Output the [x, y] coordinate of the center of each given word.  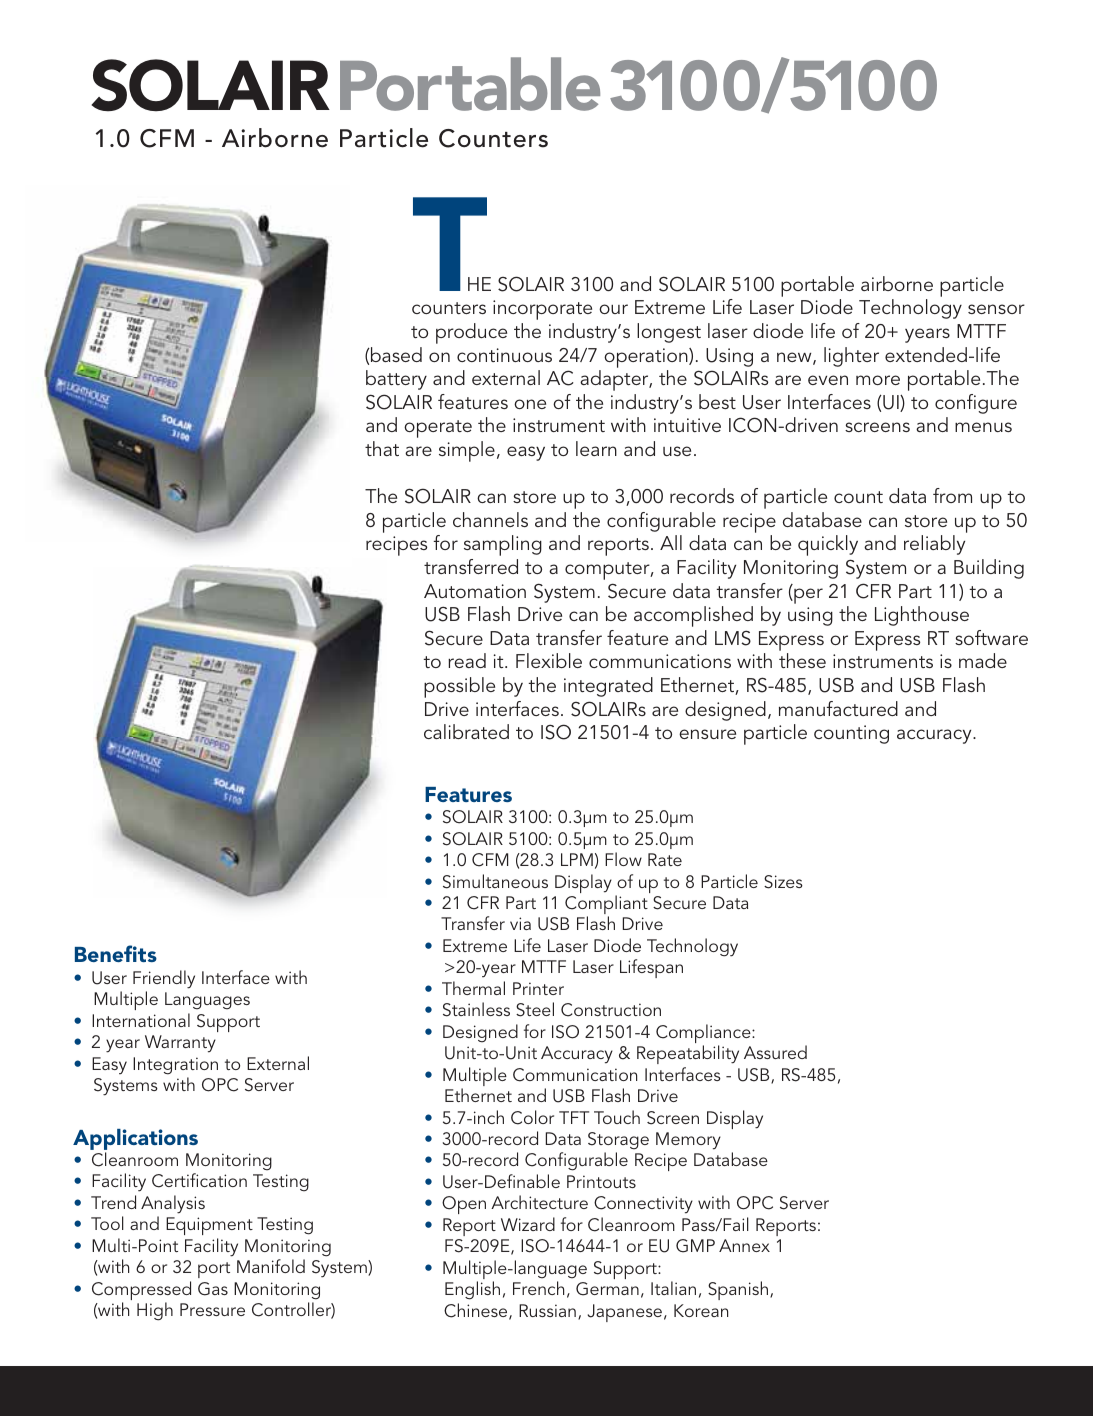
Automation [475, 591]
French [538, 1288]
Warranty [180, 1044]
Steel [535, 1009]
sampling [503, 545]
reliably [934, 545]
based [395, 354]
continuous [504, 355]
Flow [623, 859]
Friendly [164, 979]
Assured [775, 1052]
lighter [851, 357]
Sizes [783, 882]
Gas [213, 1289]
